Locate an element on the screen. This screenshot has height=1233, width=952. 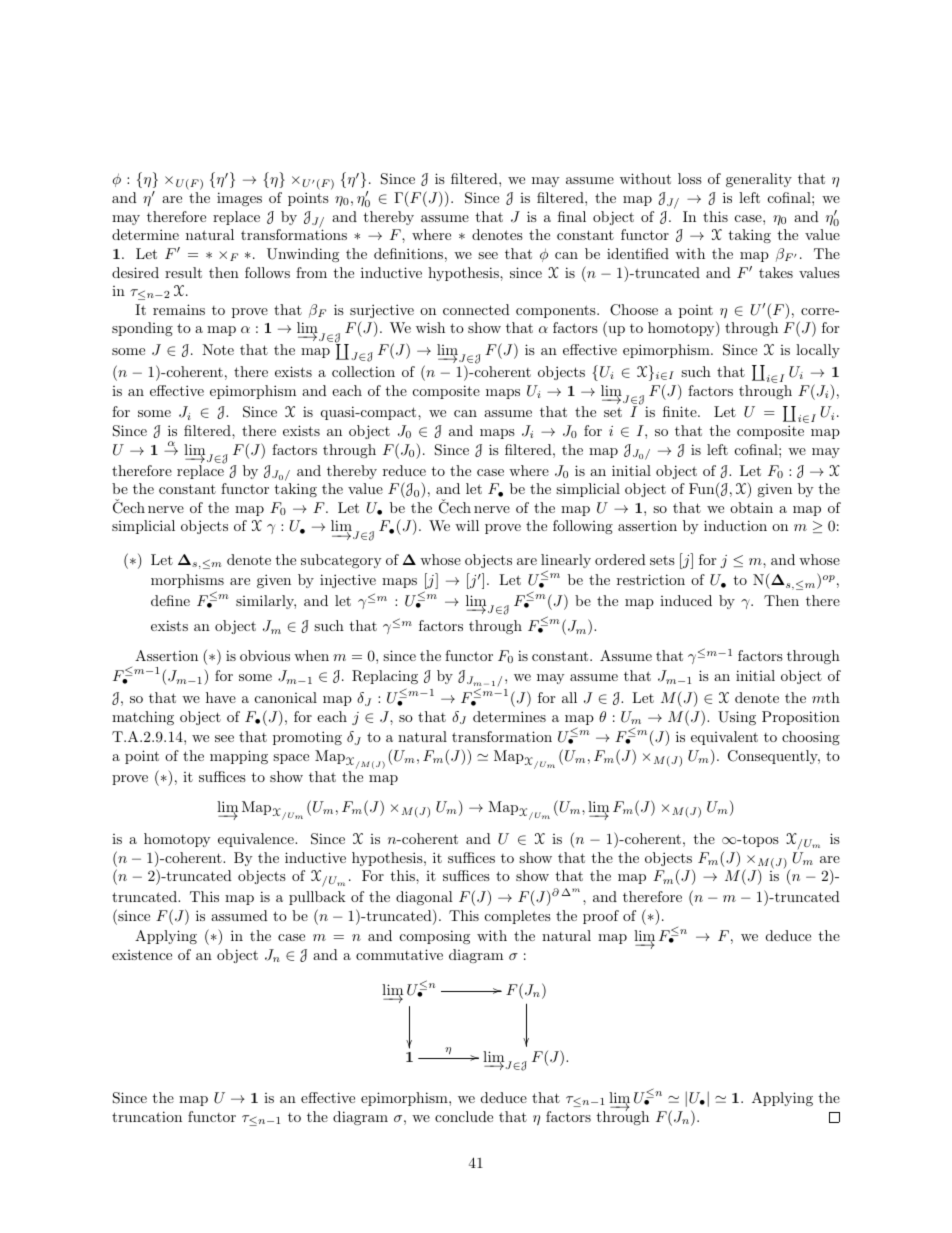
truncation is located at coordinates (147, 1116).
